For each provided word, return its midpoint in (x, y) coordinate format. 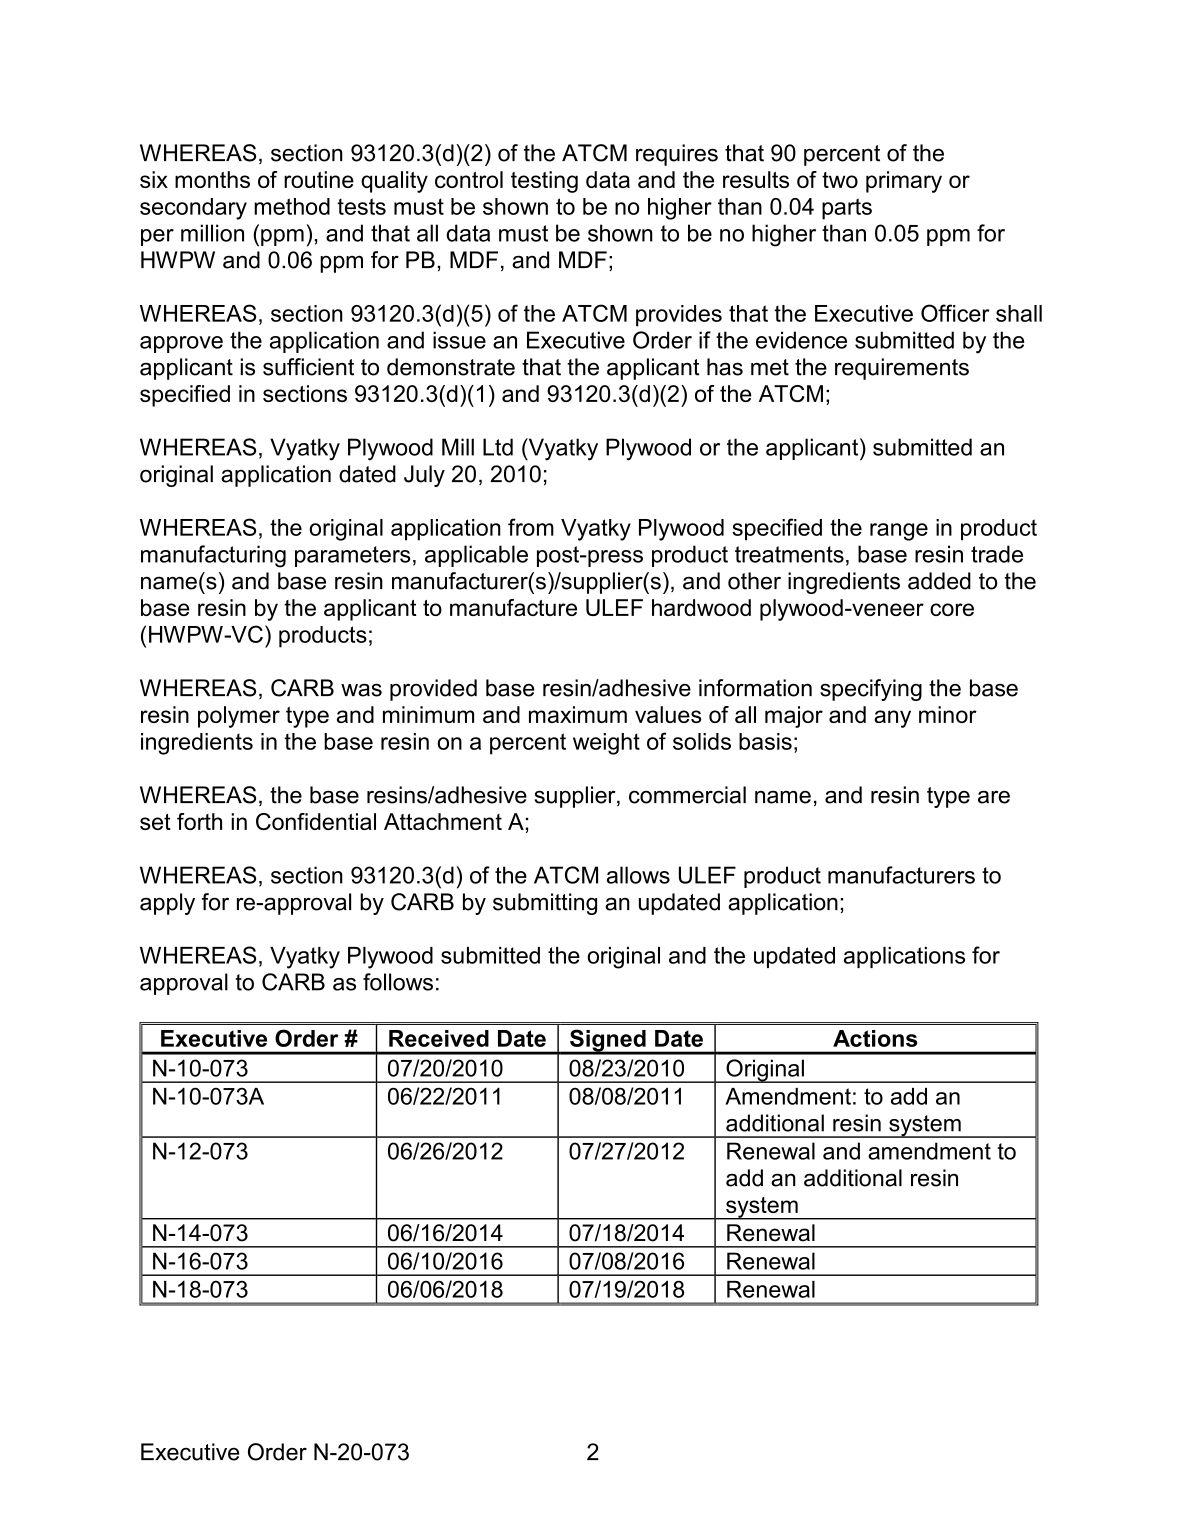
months (212, 179)
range (899, 532)
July (424, 476)
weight (606, 744)
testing (544, 182)
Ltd (498, 447)
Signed (608, 1041)
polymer (239, 717)
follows (398, 982)
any (892, 719)
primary (904, 182)
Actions (875, 1038)
